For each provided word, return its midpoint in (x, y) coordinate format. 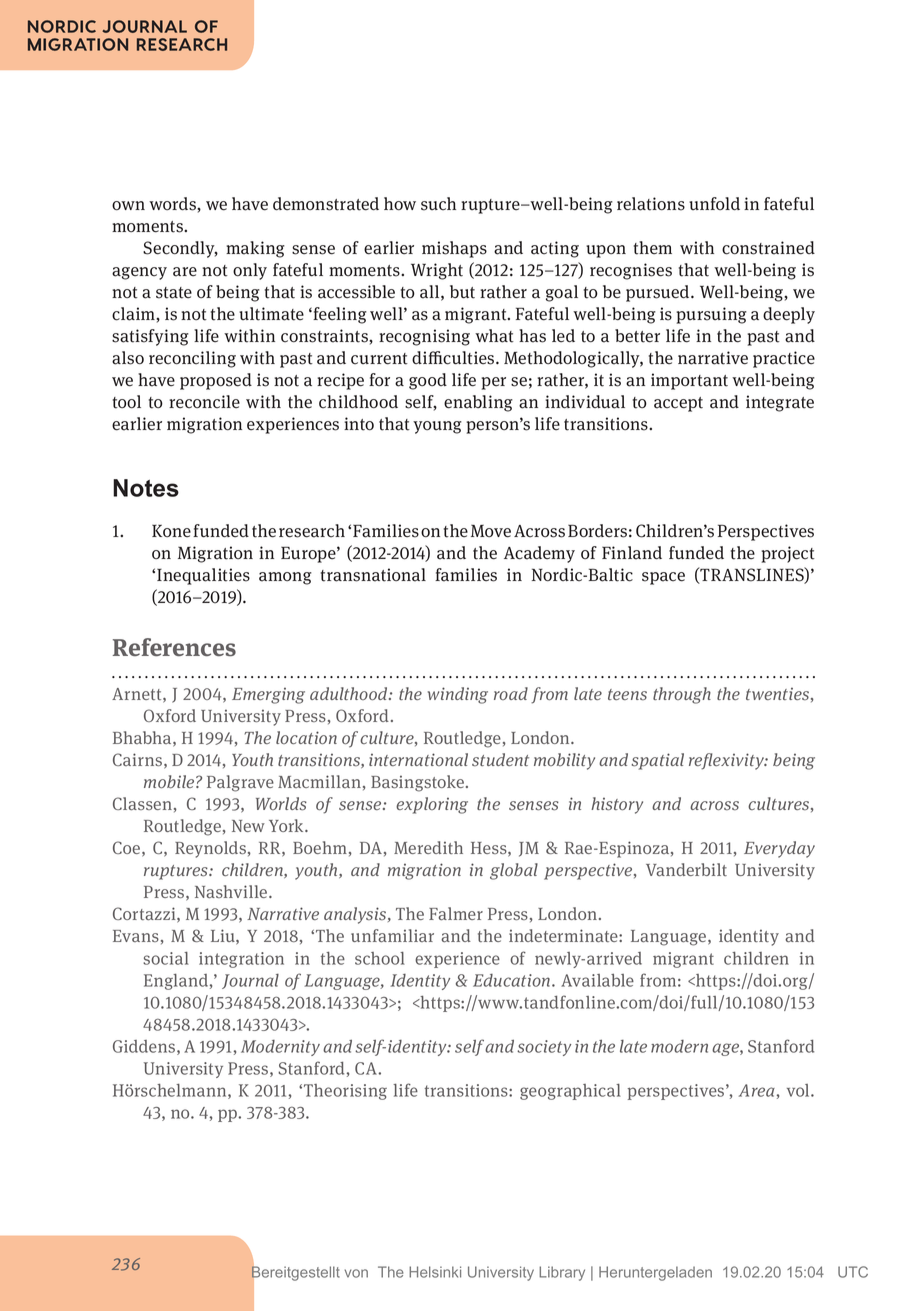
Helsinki (435, 1272)
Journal (250, 981)
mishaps (454, 249)
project (788, 554)
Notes (146, 488)
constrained (768, 248)
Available (597, 980)
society (544, 1048)
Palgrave (240, 783)
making (255, 249)
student (500, 760)
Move (491, 531)
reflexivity (727, 761)
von (356, 1273)
